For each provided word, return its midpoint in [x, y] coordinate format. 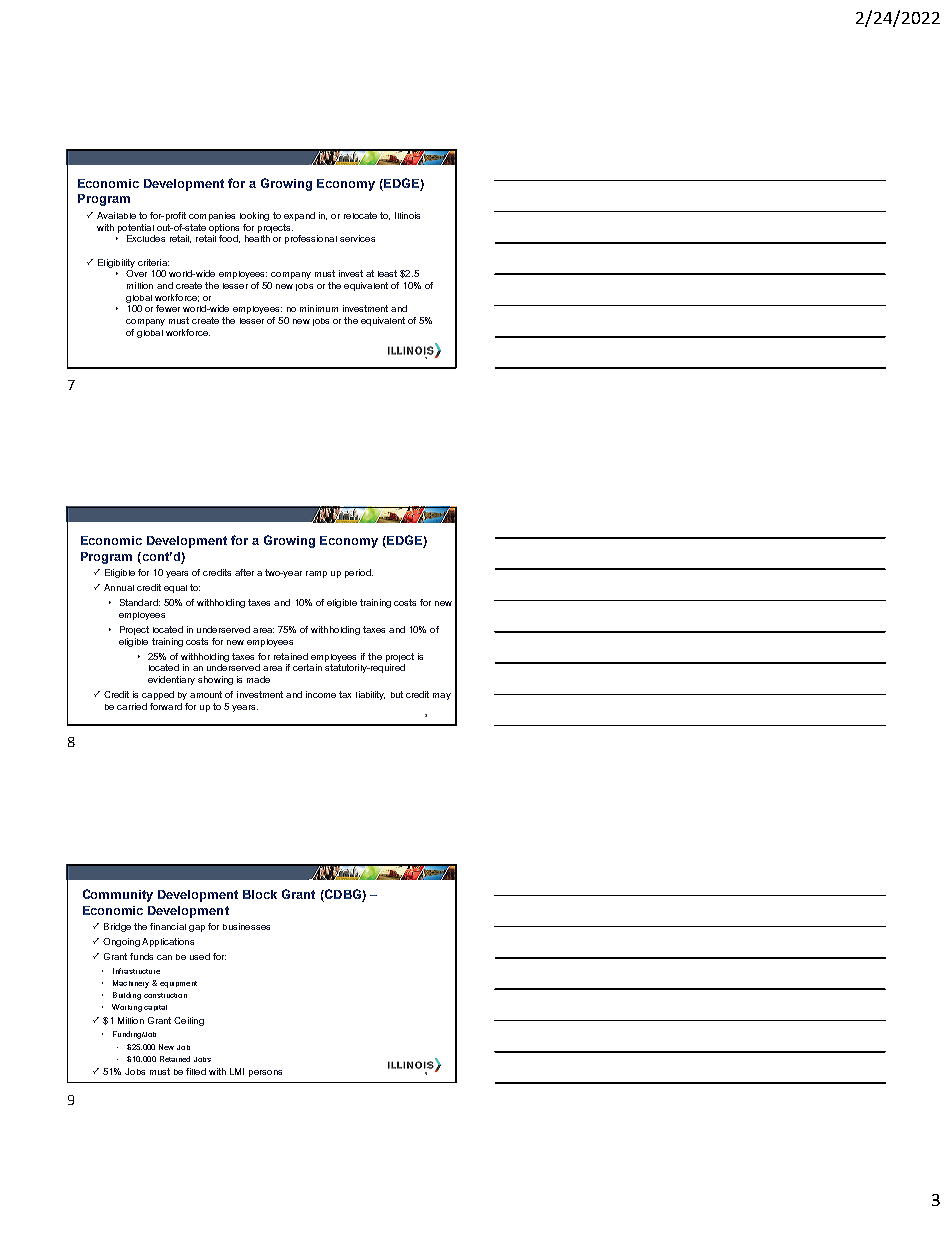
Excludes [146, 238]
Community [118, 895]
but [397, 694]
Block [260, 894]
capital [155, 1008]
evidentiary [171, 680]
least [387, 273]
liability [370, 695]
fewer [168, 308]
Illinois [407, 215]
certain [307, 667]
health [257, 238]
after [244, 572]
